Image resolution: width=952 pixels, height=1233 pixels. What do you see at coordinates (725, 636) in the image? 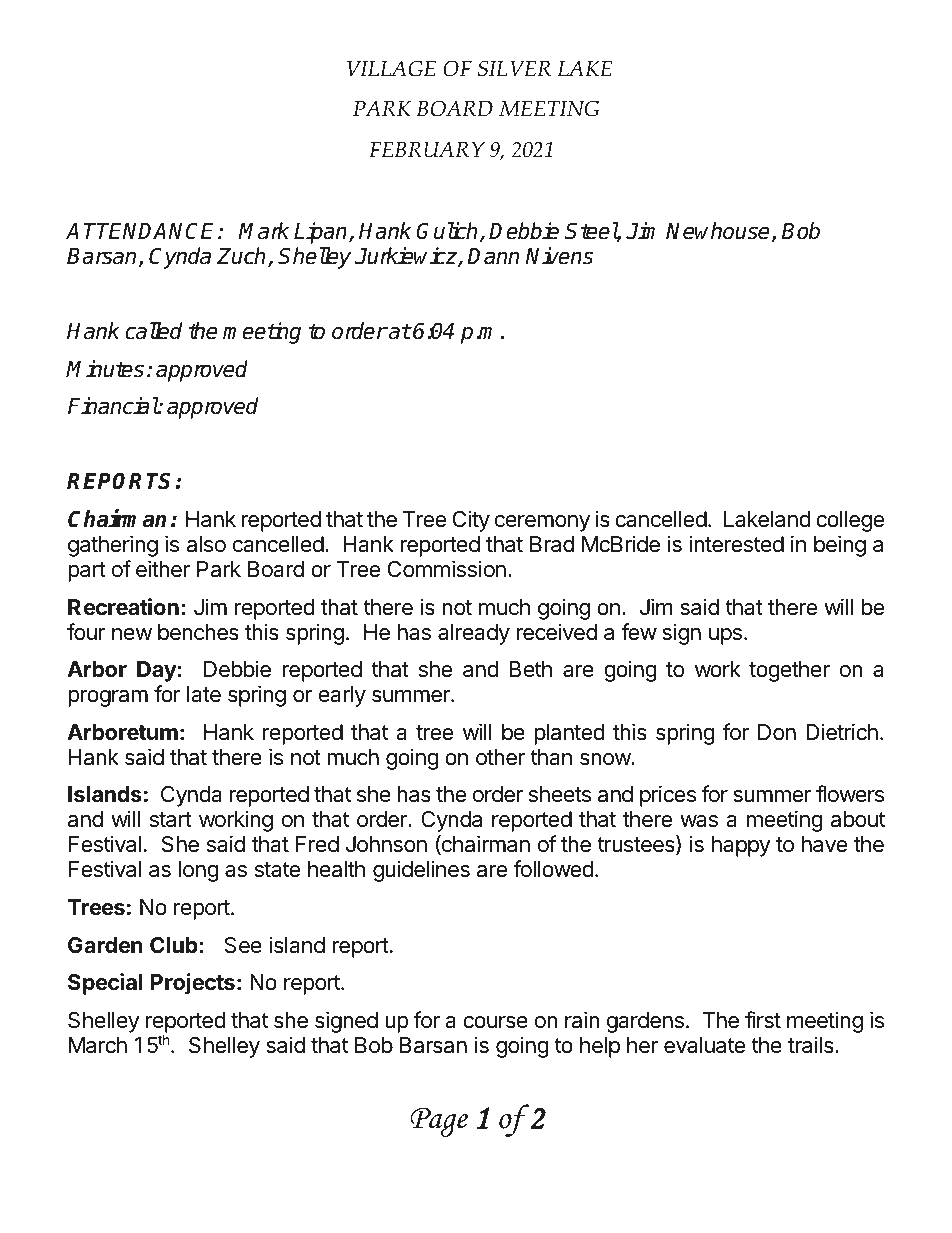
I see `ups` at bounding box center [725, 636].
